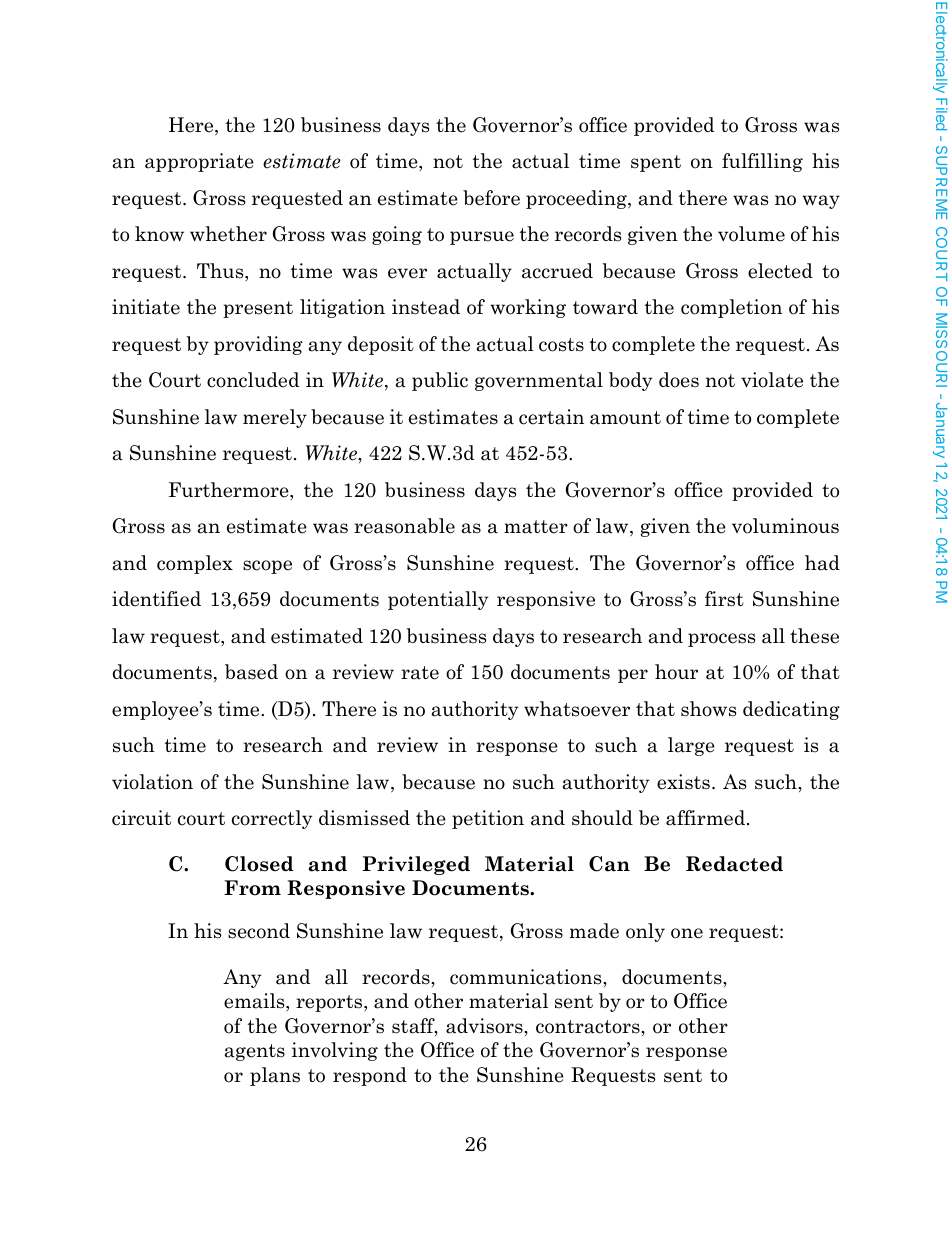 Image resolution: width=952 pixels, height=1233 pixels. Describe the element at coordinates (199, 162) in the image. I see `appropriate` at that location.
